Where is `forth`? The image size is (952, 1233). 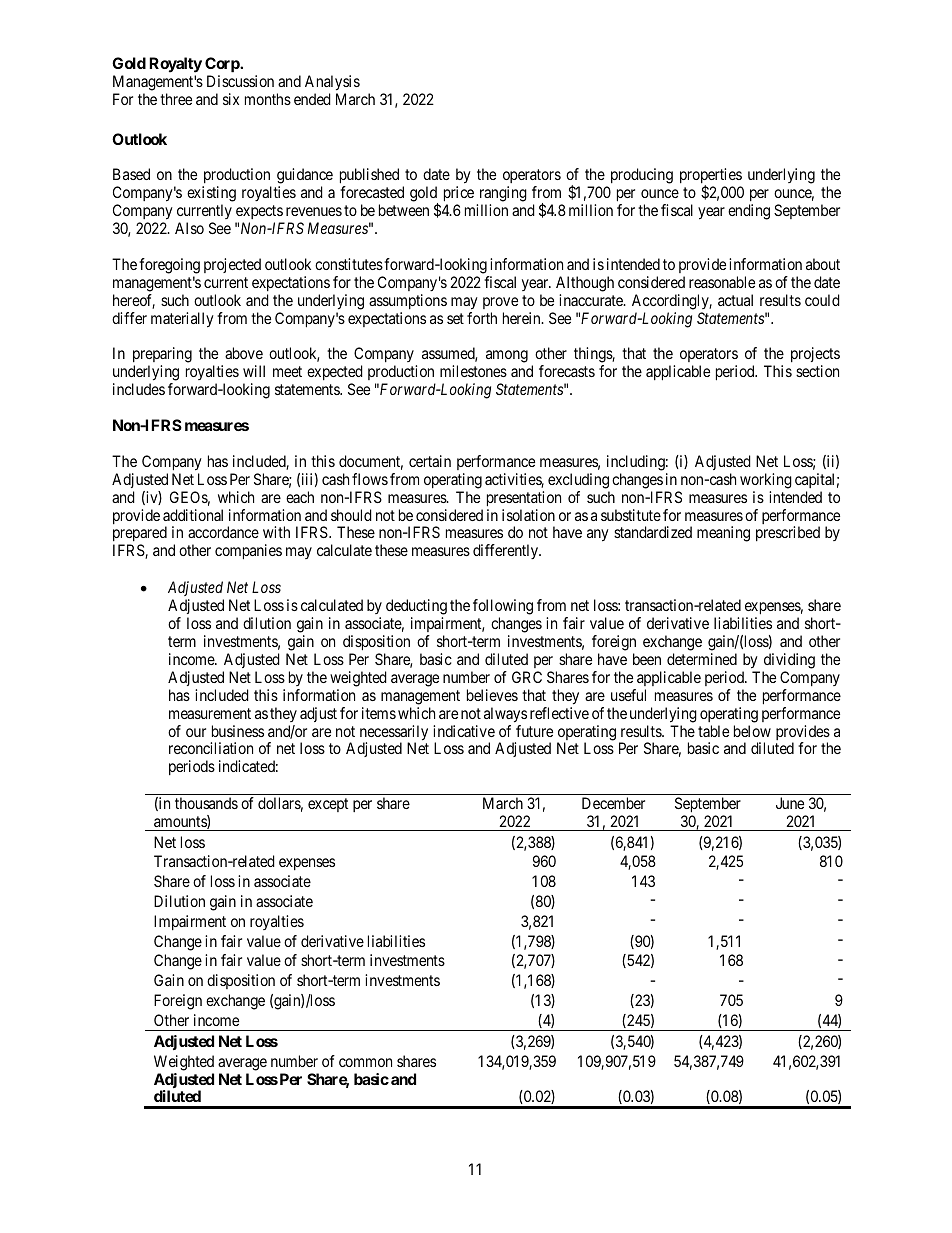
forth is located at coordinates (482, 318).
